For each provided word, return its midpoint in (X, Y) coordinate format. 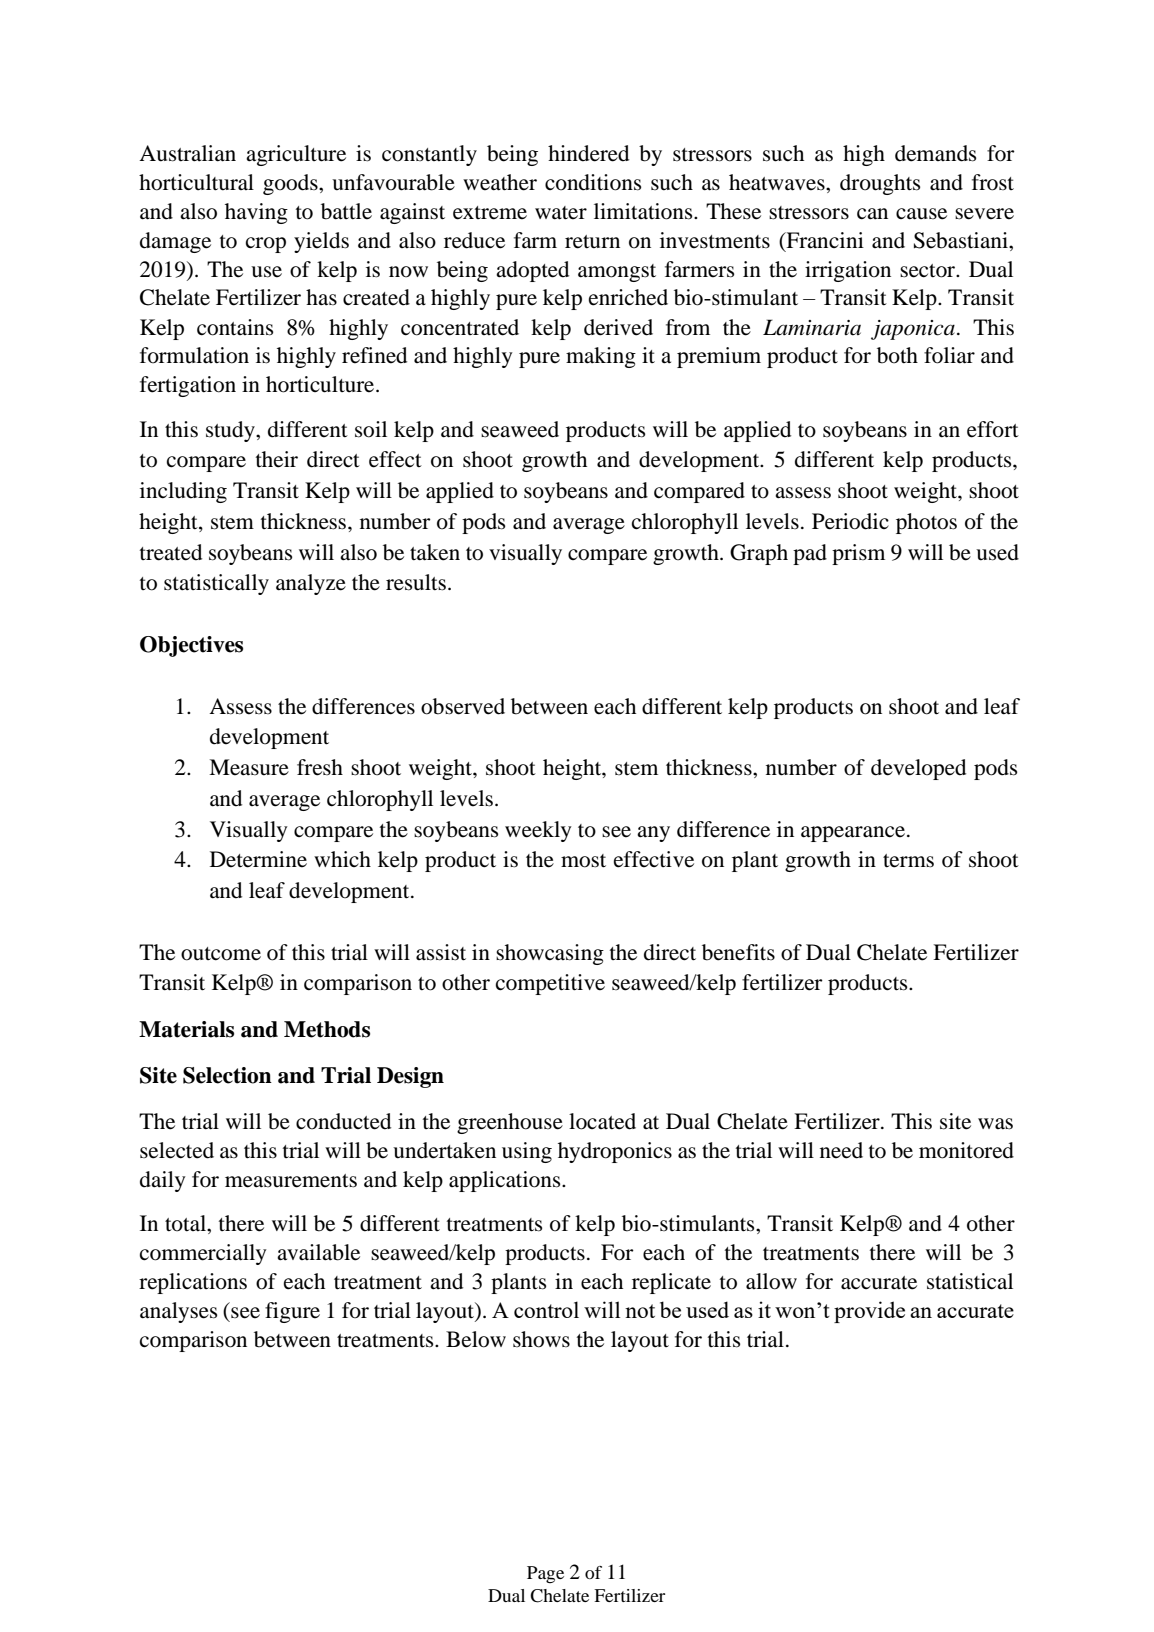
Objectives (191, 646)
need (841, 1150)
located (602, 1121)
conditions (593, 182)
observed (463, 706)
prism (858, 554)
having (256, 213)
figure (292, 1312)
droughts (880, 184)
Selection (227, 1075)
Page (545, 1574)
